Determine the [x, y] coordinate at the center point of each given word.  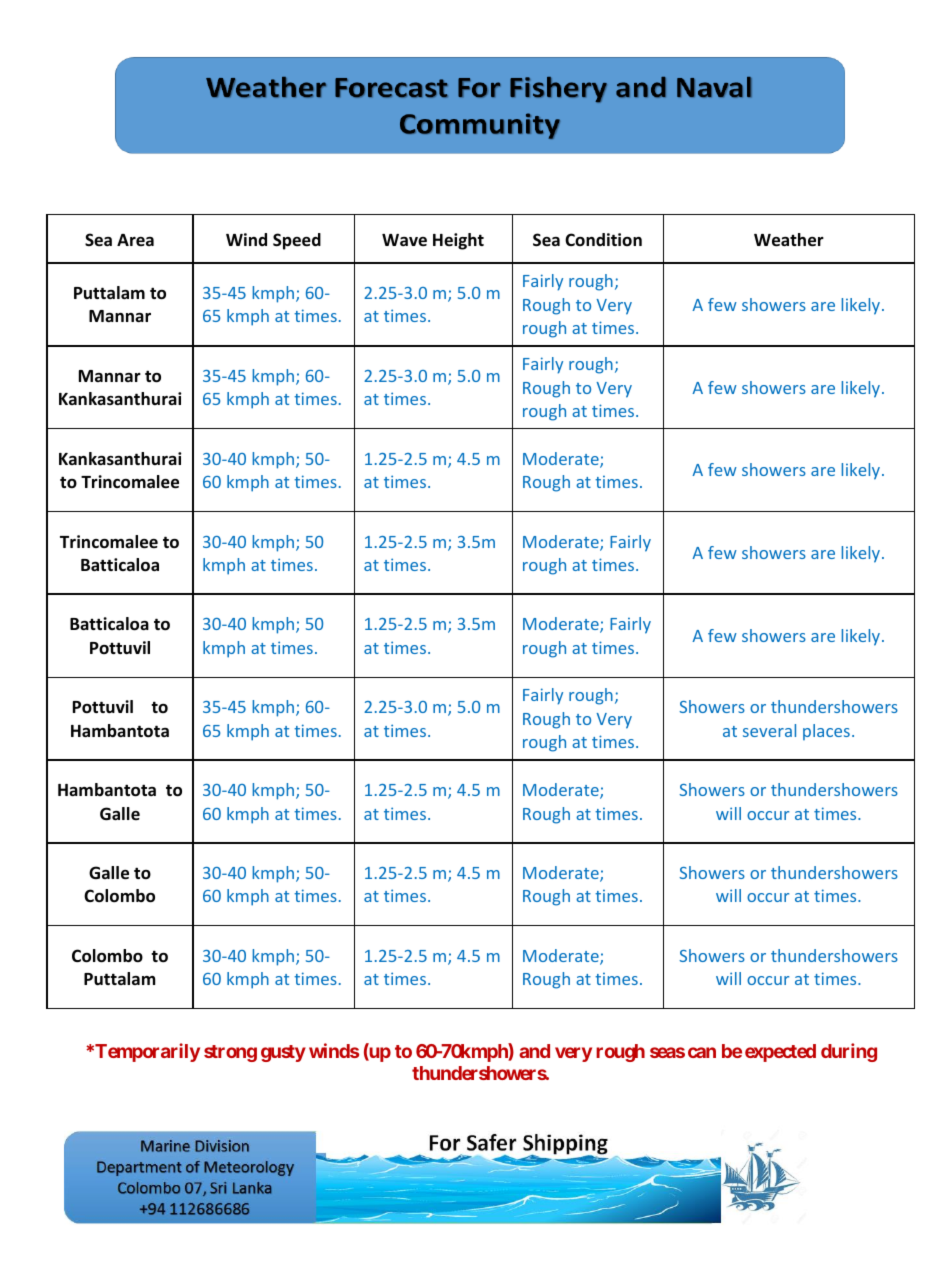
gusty [283, 1053]
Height [458, 241]
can [702, 1052]
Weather [789, 240]
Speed [297, 241]
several [769, 730]
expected [780, 1053]
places [826, 732]
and [534, 1051]
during [849, 1052]
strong [230, 1053]
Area [135, 240]
